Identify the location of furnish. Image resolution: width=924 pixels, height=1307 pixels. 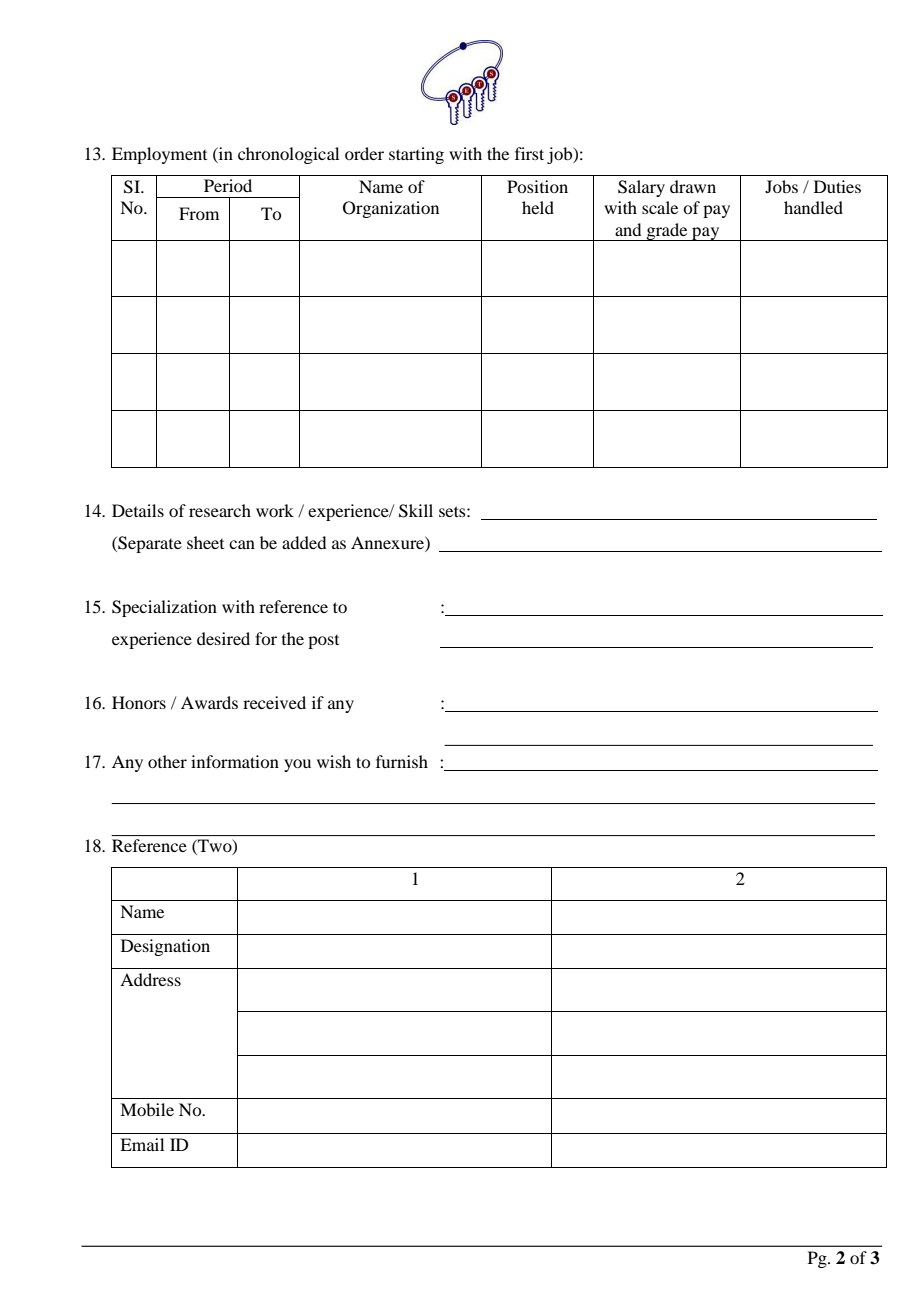
(402, 761).
